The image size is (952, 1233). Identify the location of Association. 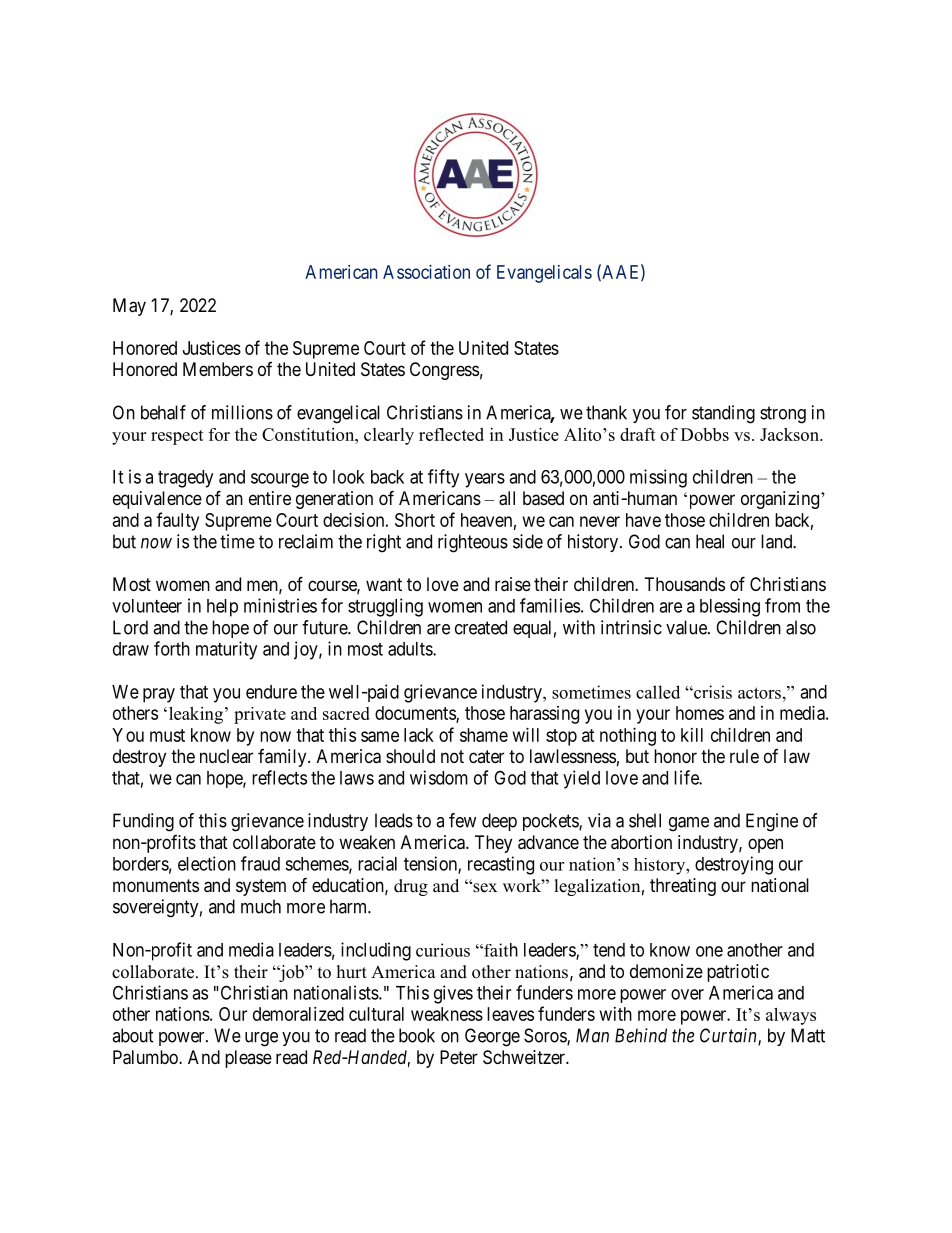
(426, 272).
